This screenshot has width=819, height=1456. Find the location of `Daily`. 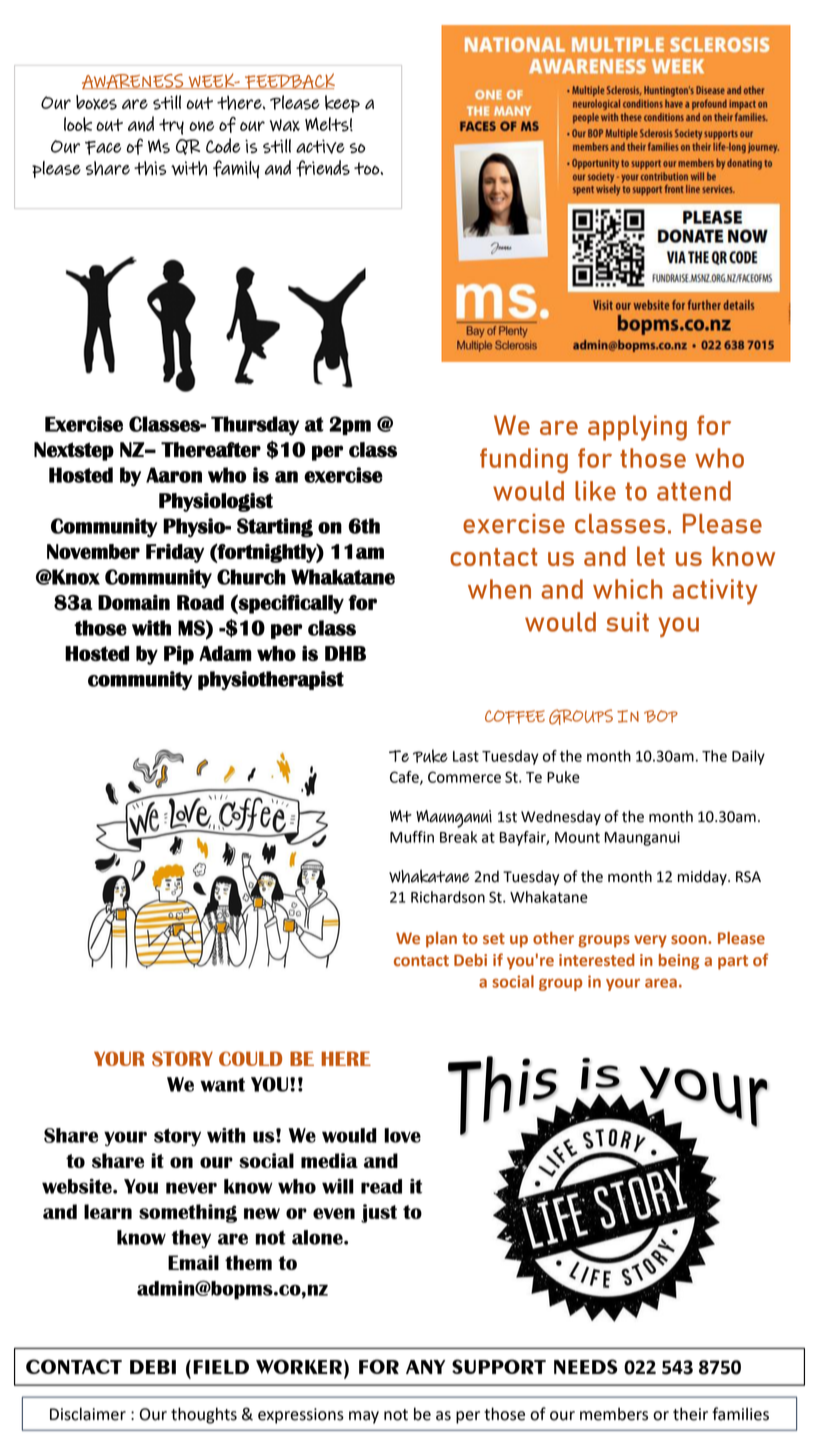

Daily is located at coordinates (748, 757).
